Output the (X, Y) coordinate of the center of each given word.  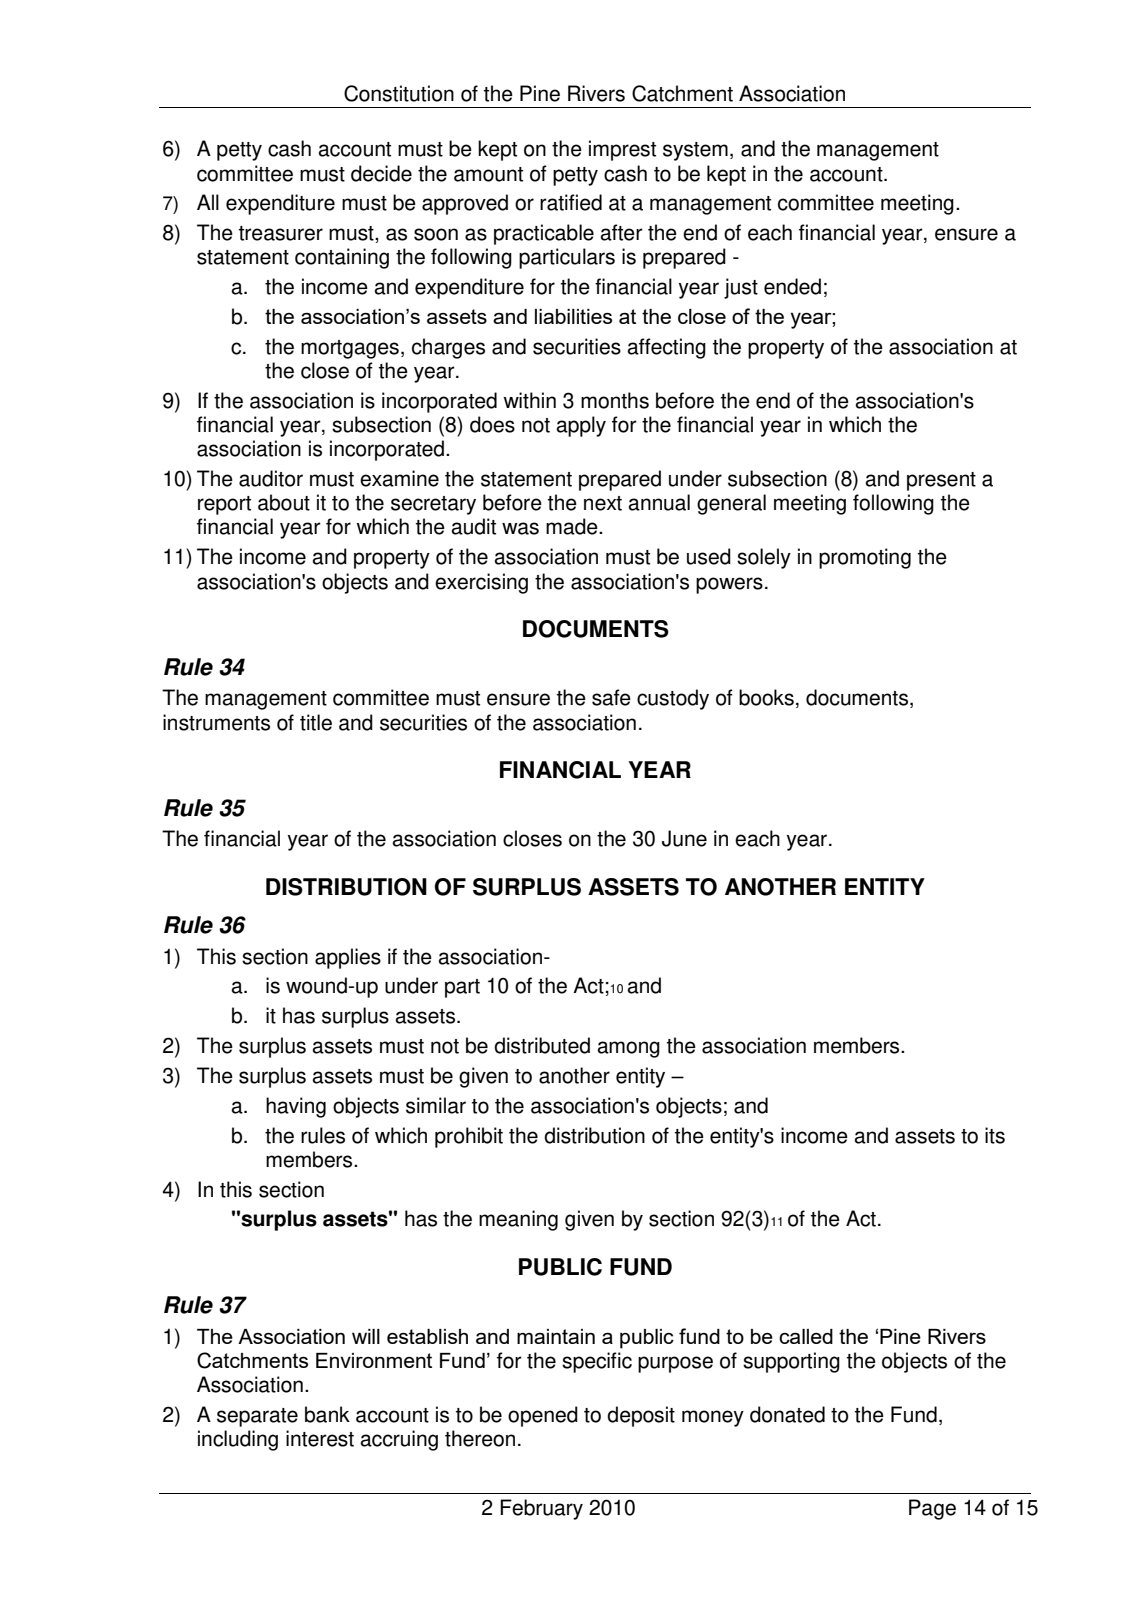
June (684, 838)
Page (932, 1509)
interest (320, 1438)
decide (381, 173)
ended (792, 286)
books (766, 697)
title (316, 722)
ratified (571, 202)
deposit (641, 1416)
